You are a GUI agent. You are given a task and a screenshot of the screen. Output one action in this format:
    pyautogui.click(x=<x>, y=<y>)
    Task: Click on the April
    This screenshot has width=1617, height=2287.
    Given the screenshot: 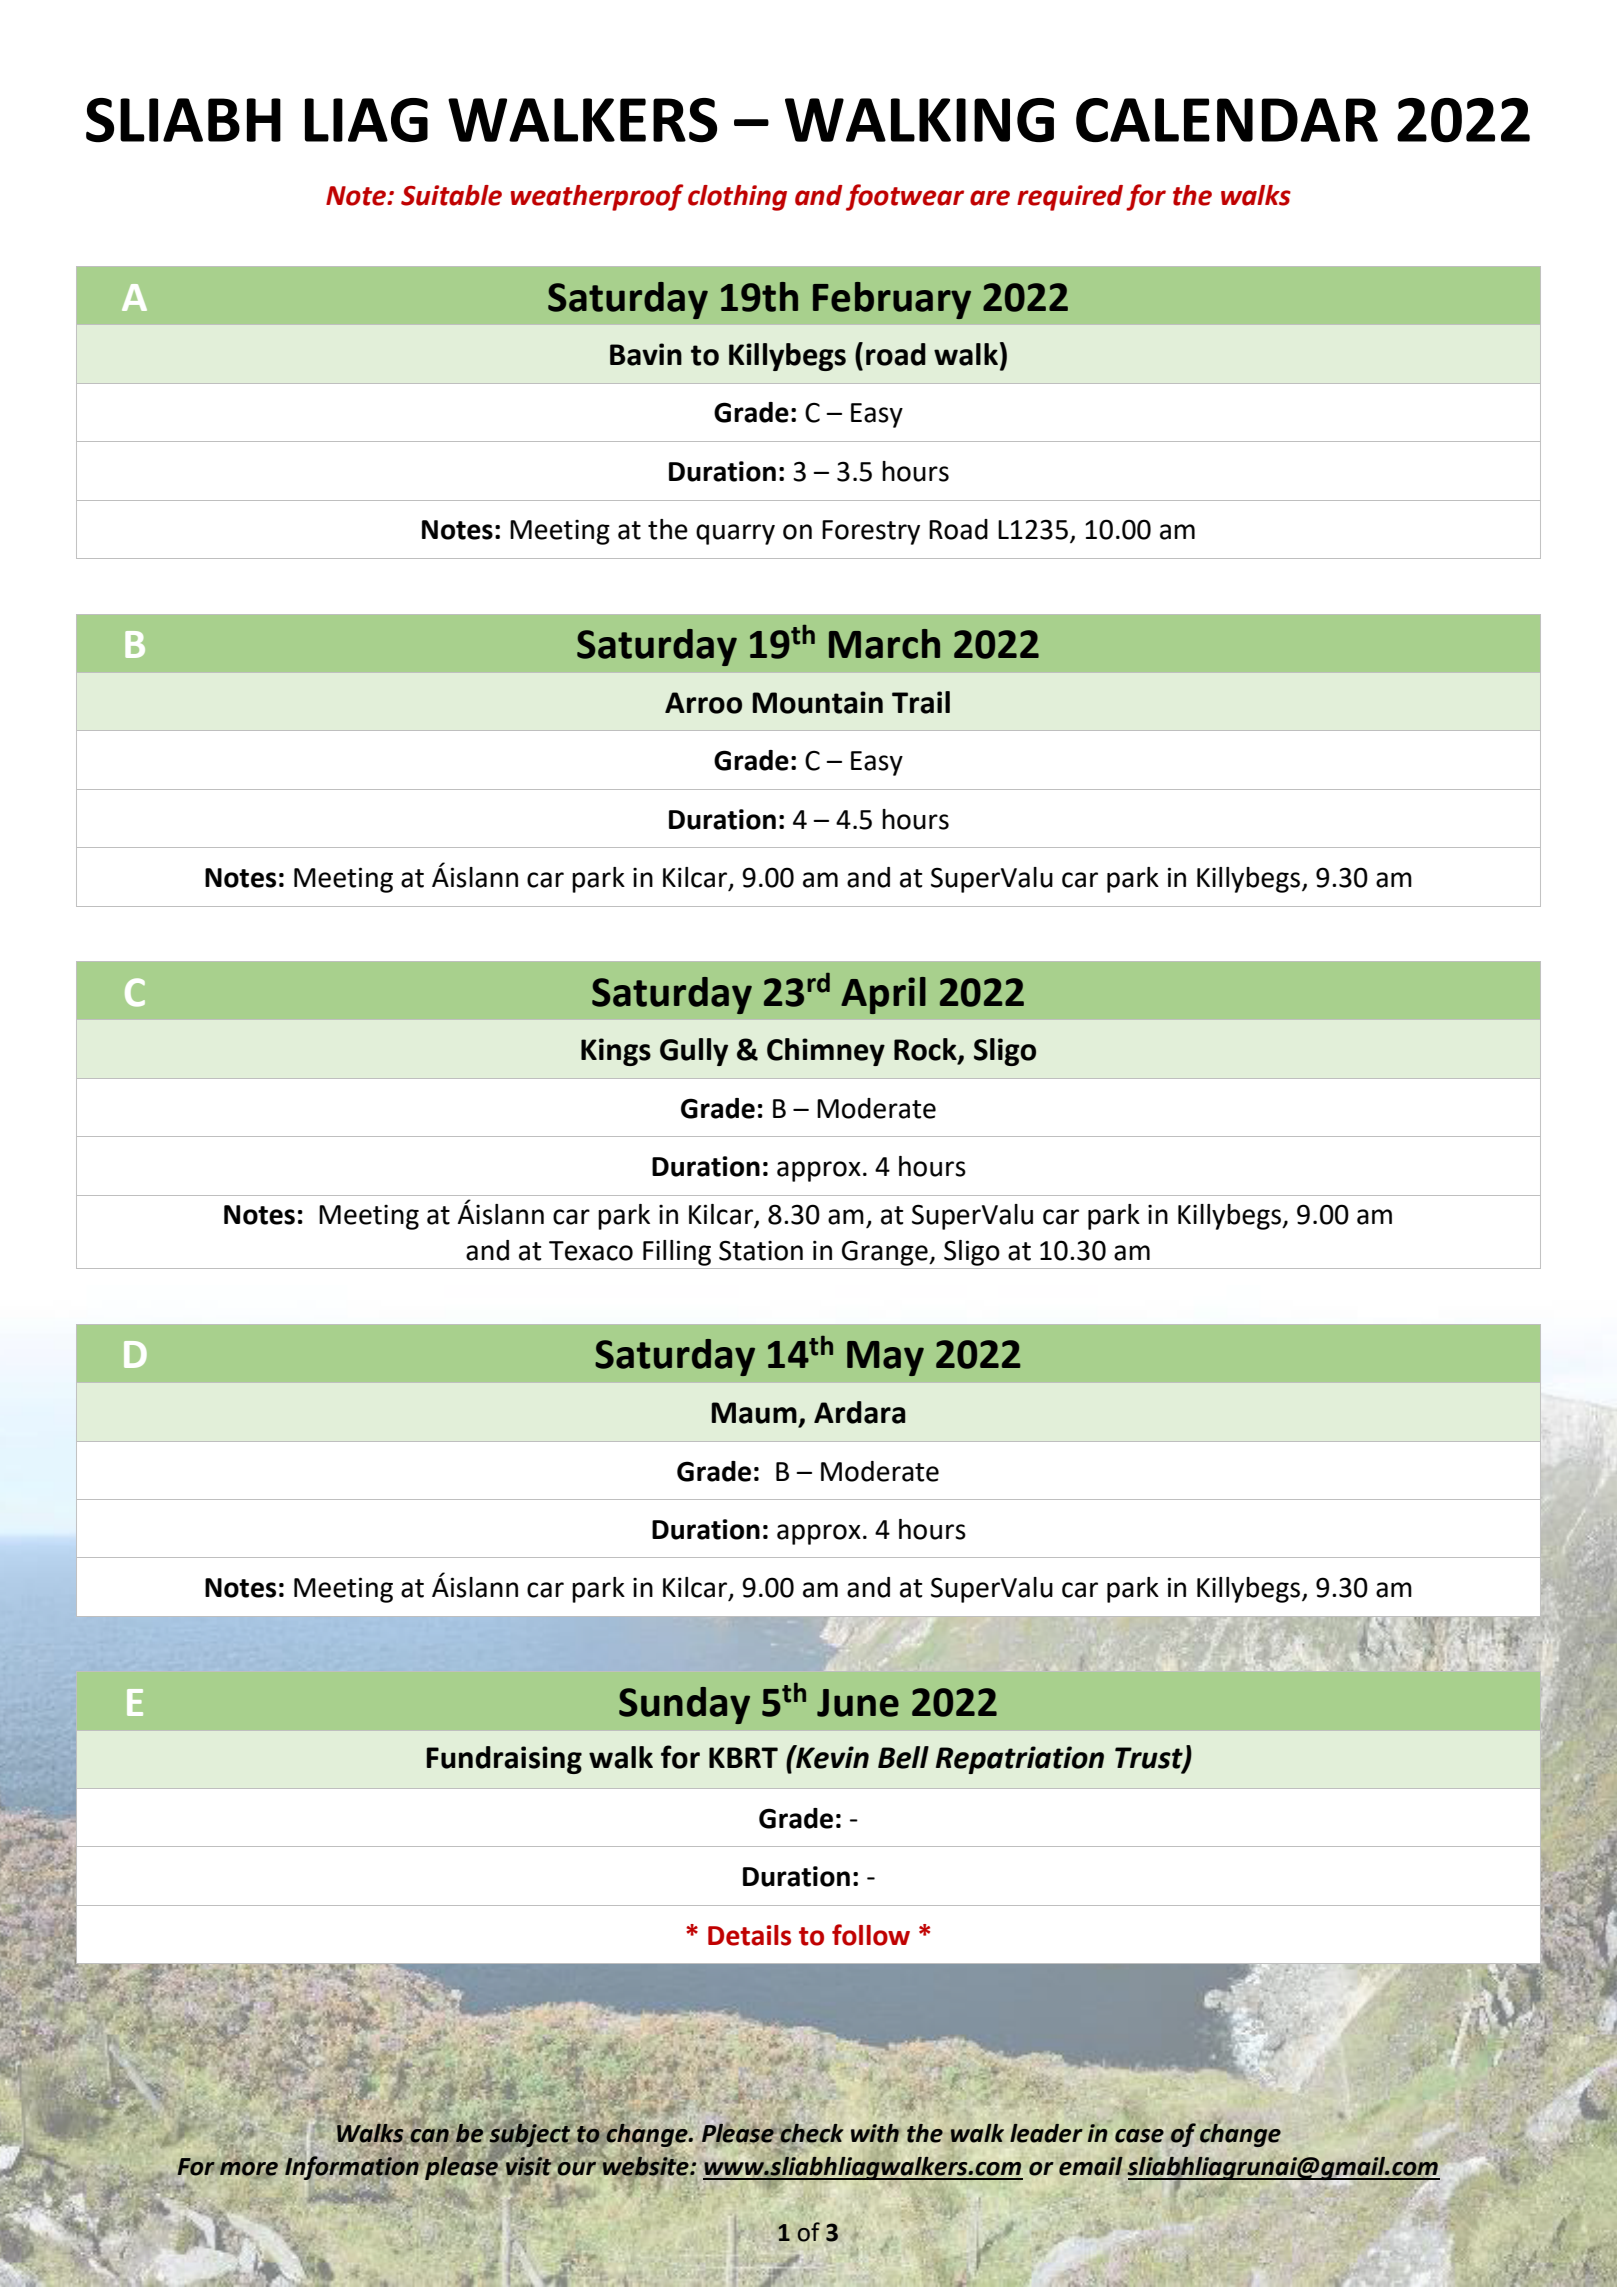 What is the action you would take?
    pyautogui.click(x=883, y=995)
